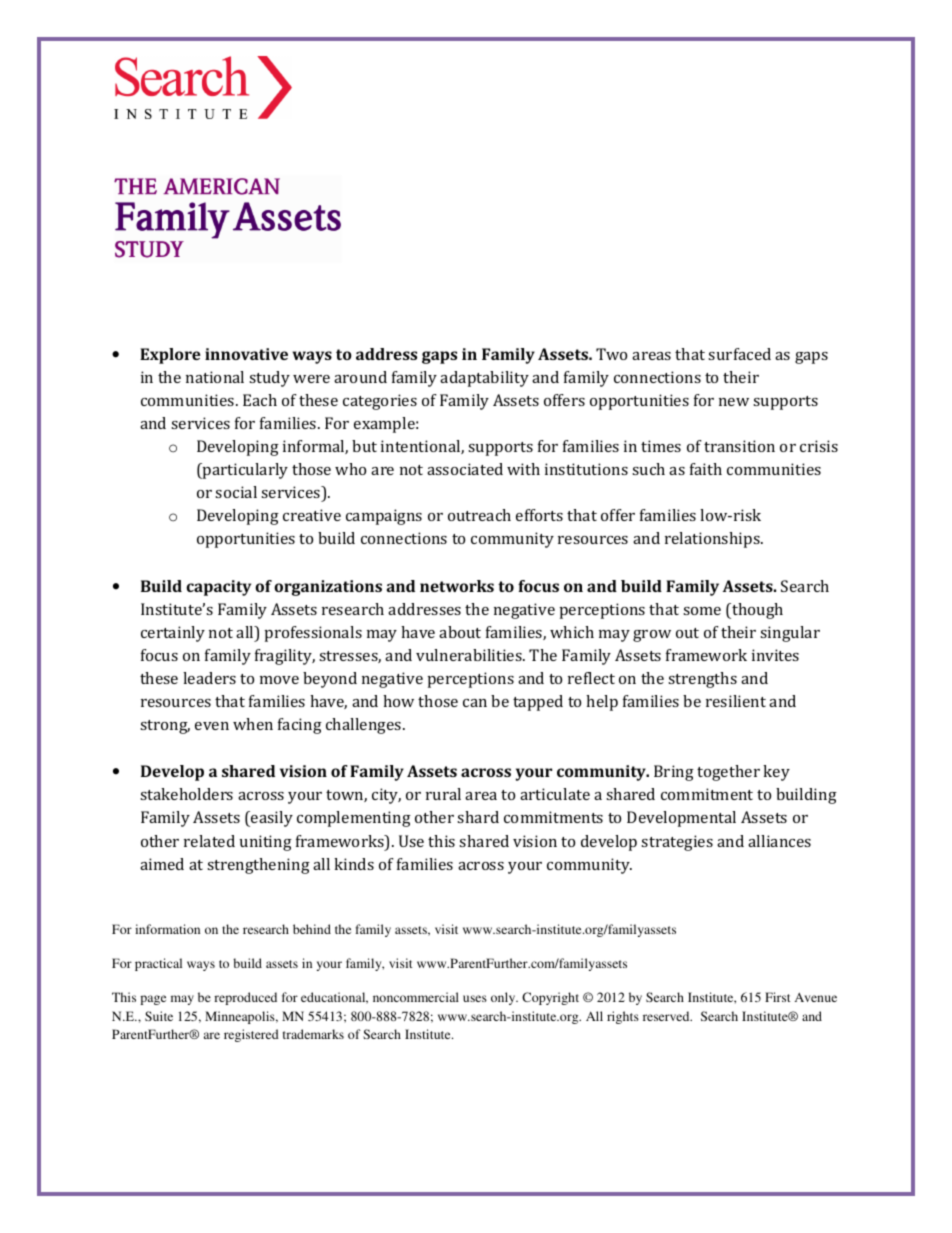 The height and width of the image is (1233, 952). What do you see at coordinates (739, 354) in the image?
I see `surfaced` at bounding box center [739, 354].
